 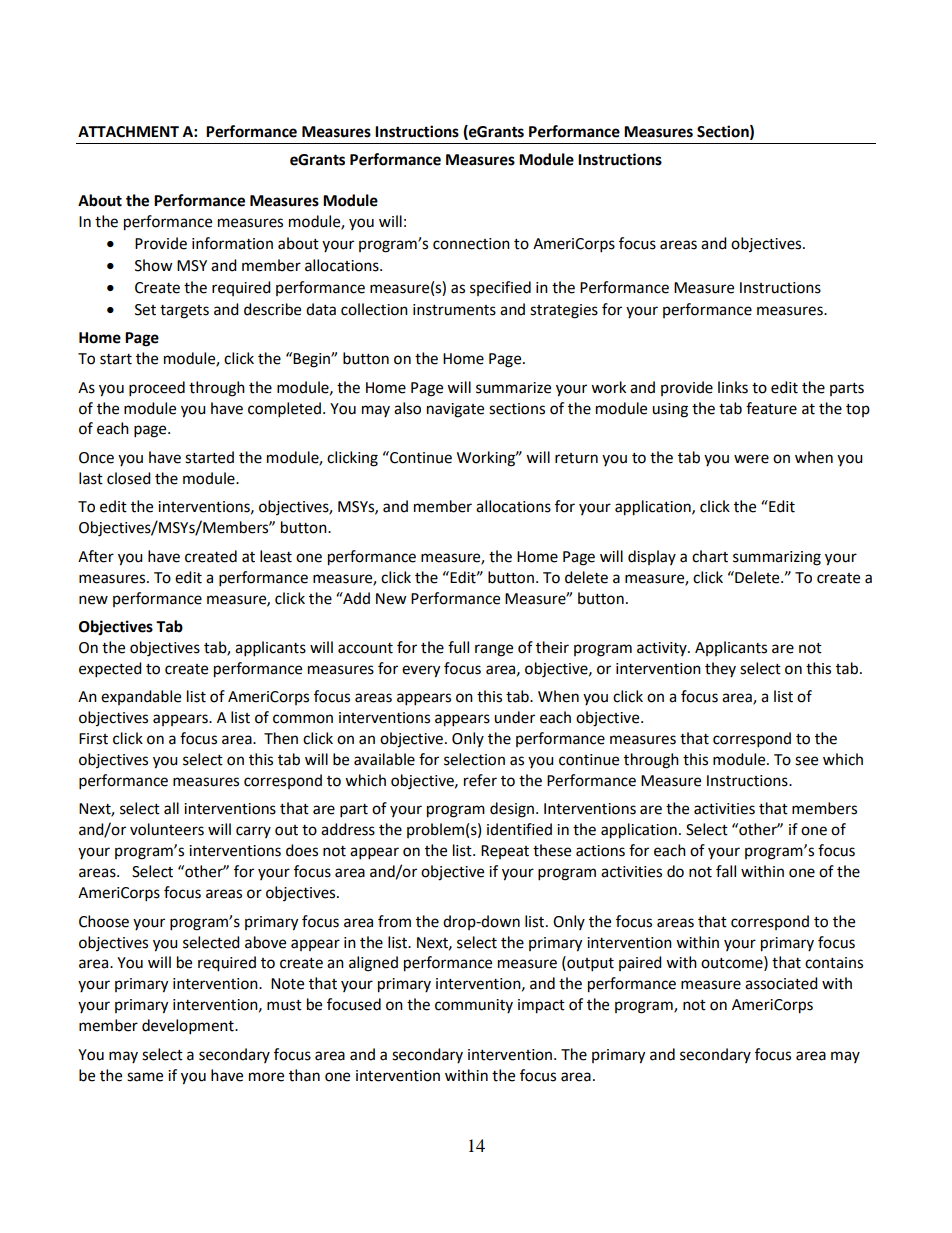 What do you see at coordinates (781, 983) in the screenshot?
I see `associated` at bounding box center [781, 983].
